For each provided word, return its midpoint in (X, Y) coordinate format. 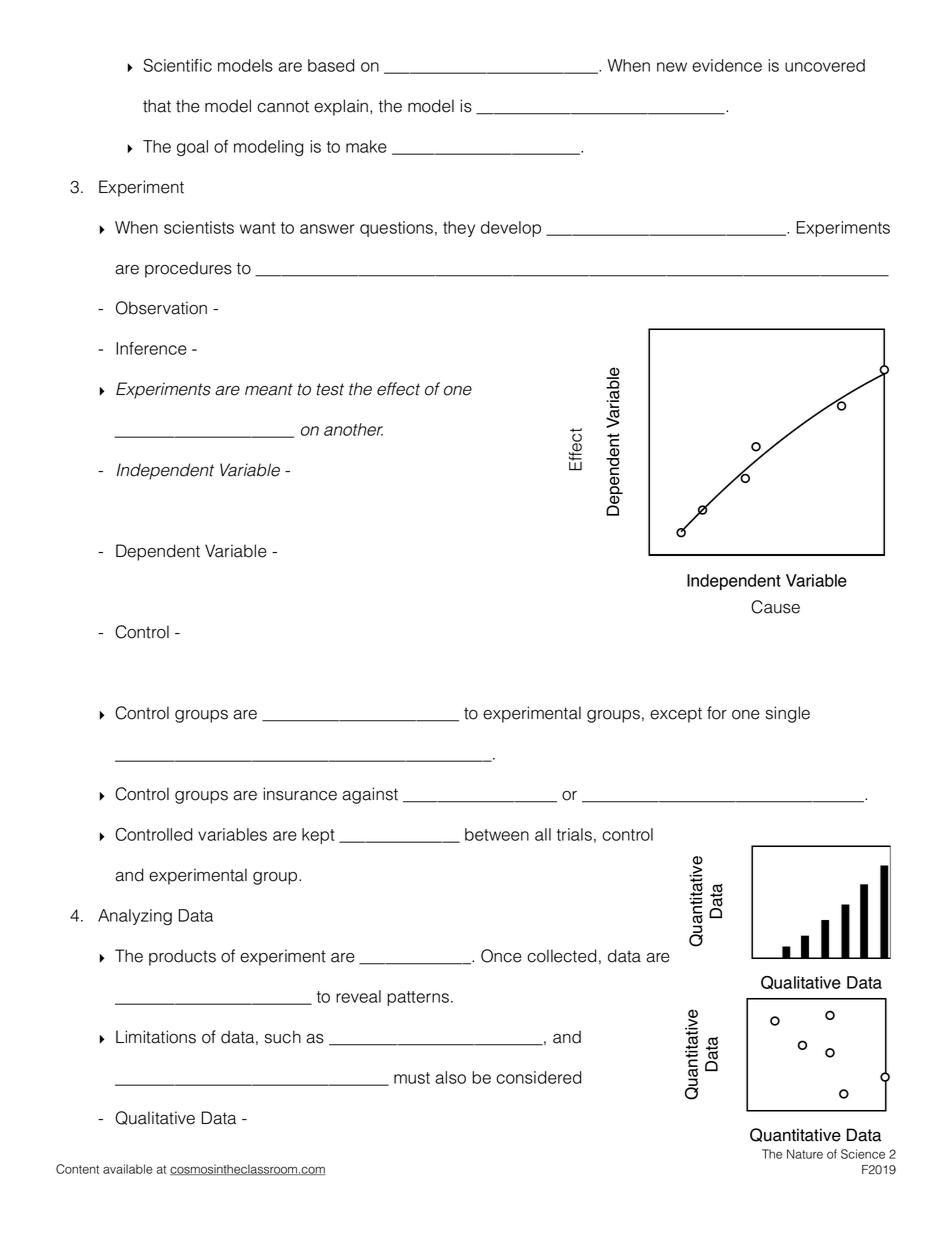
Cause (775, 607)
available (128, 1169)
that (157, 106)
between (497, 834)
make (366, 146)
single (788, 714)
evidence (727, 65)
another (353, 429)
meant (269, 389)
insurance (300, 794)
